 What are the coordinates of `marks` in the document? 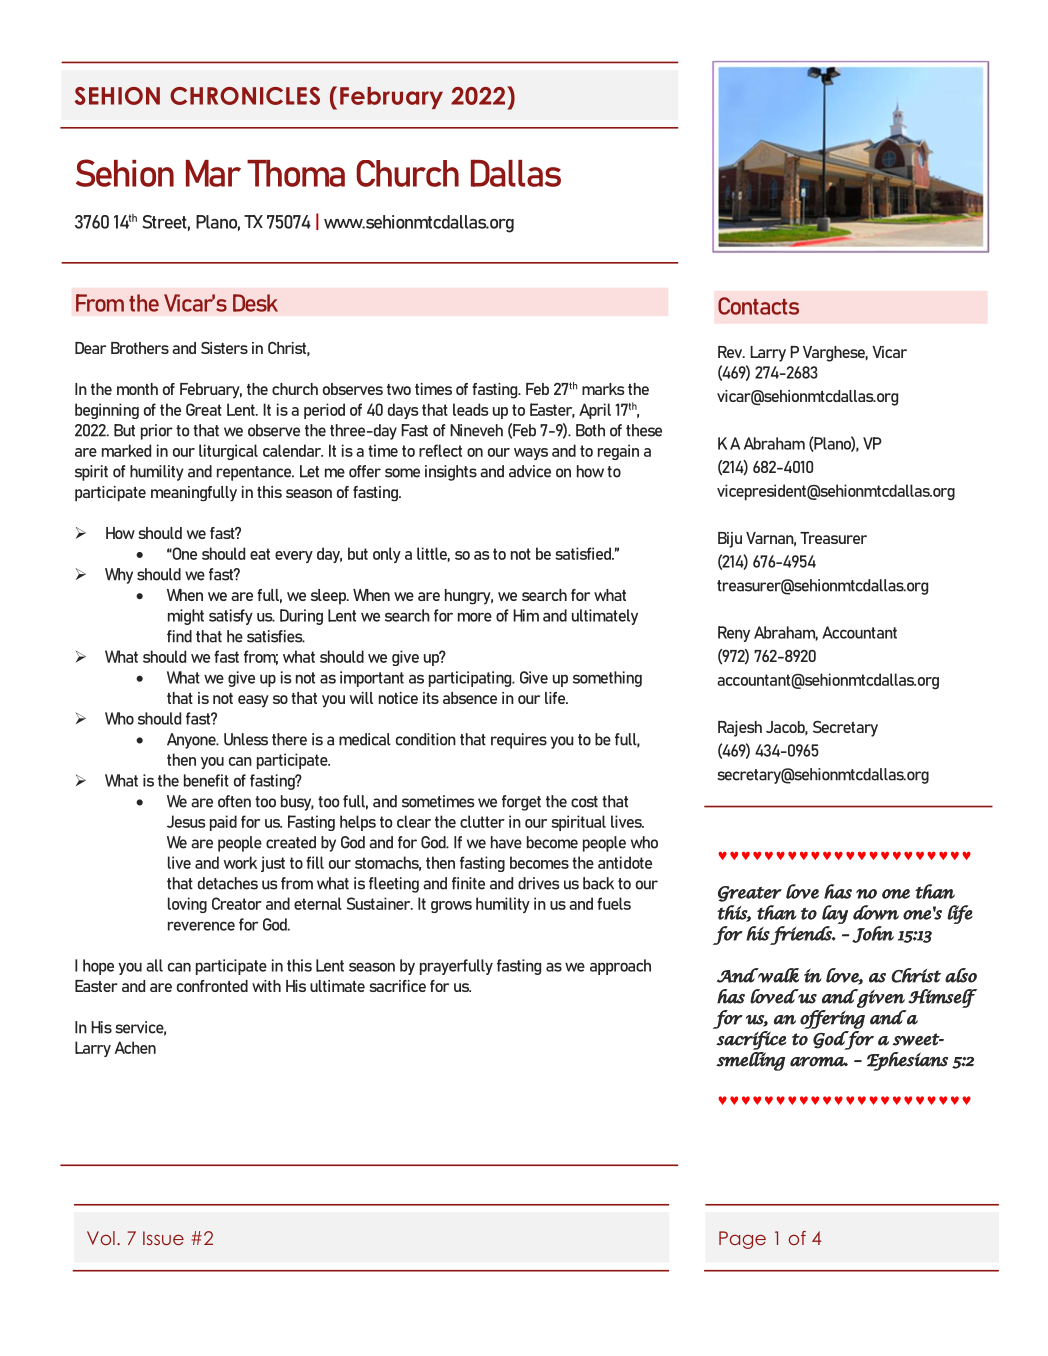 It's located at (603, 389).
